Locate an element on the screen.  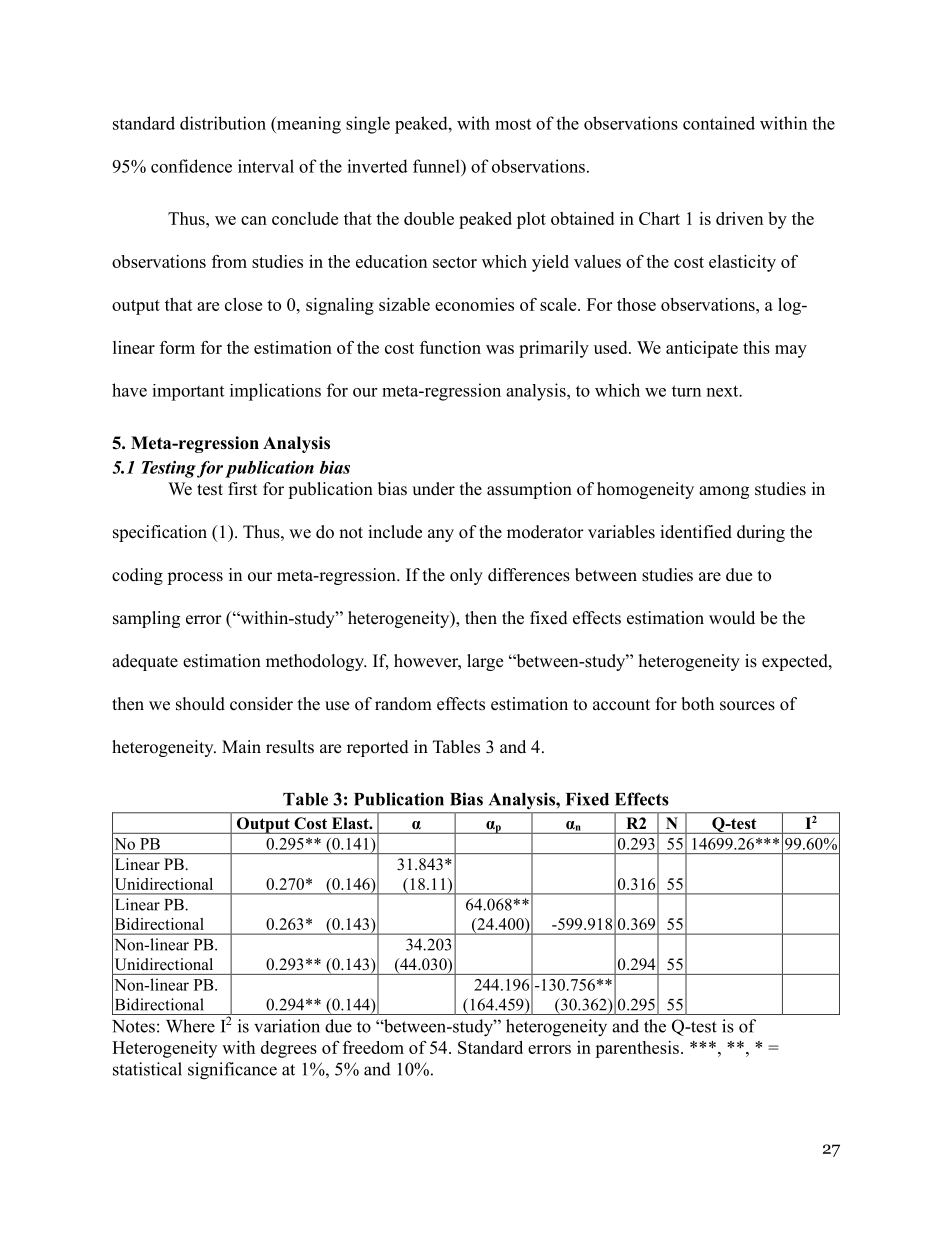
first is located at coordinates (242, 489).
